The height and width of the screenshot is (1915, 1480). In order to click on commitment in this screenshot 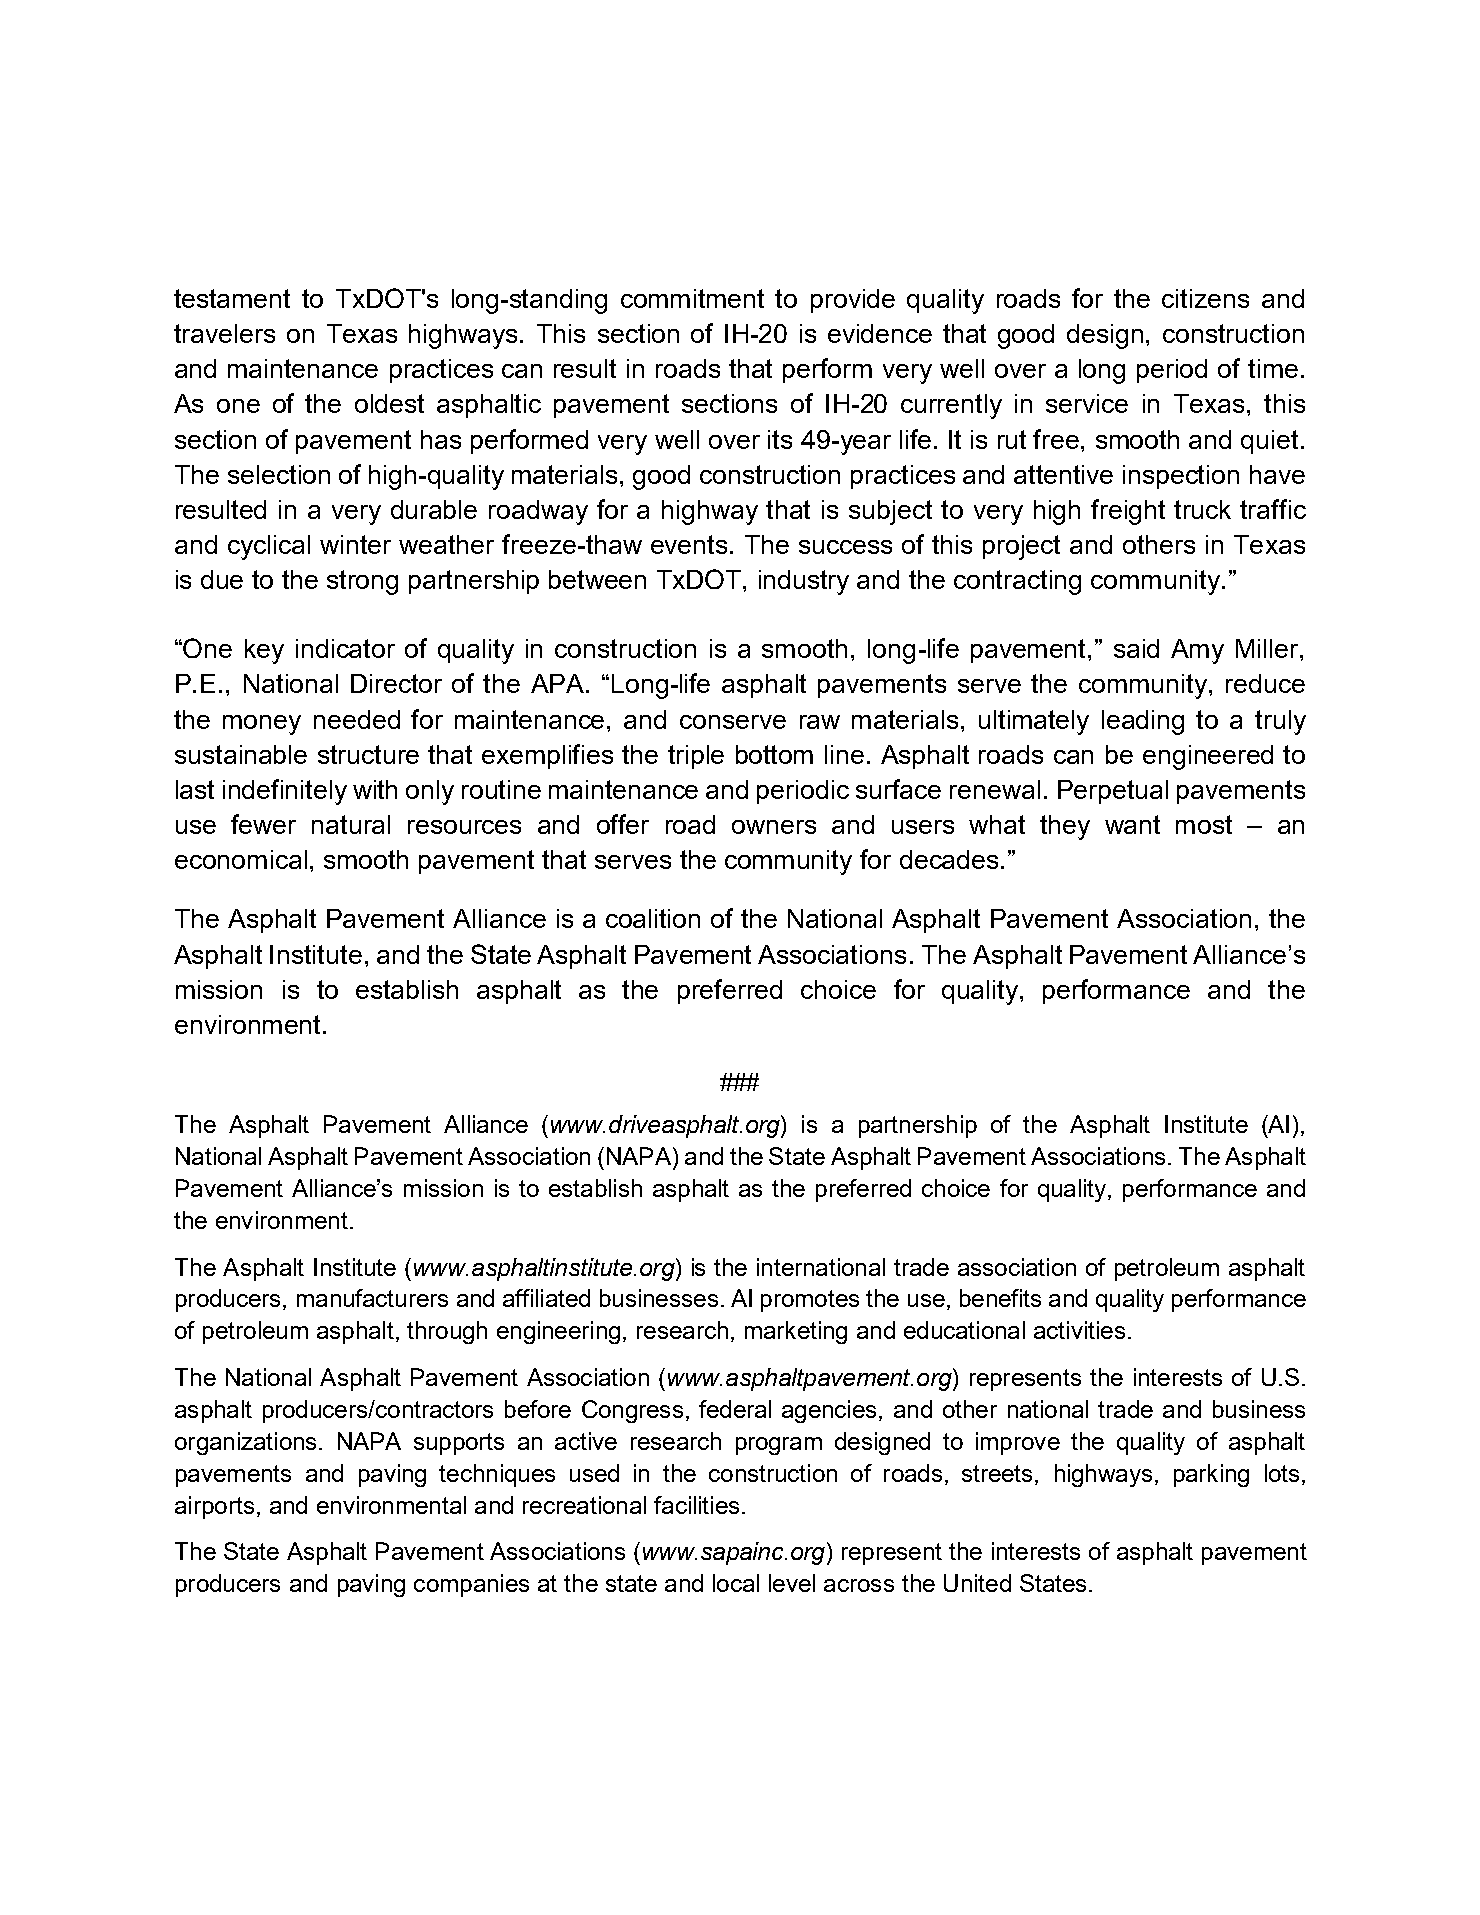, I will do `click(692, 298)`.
